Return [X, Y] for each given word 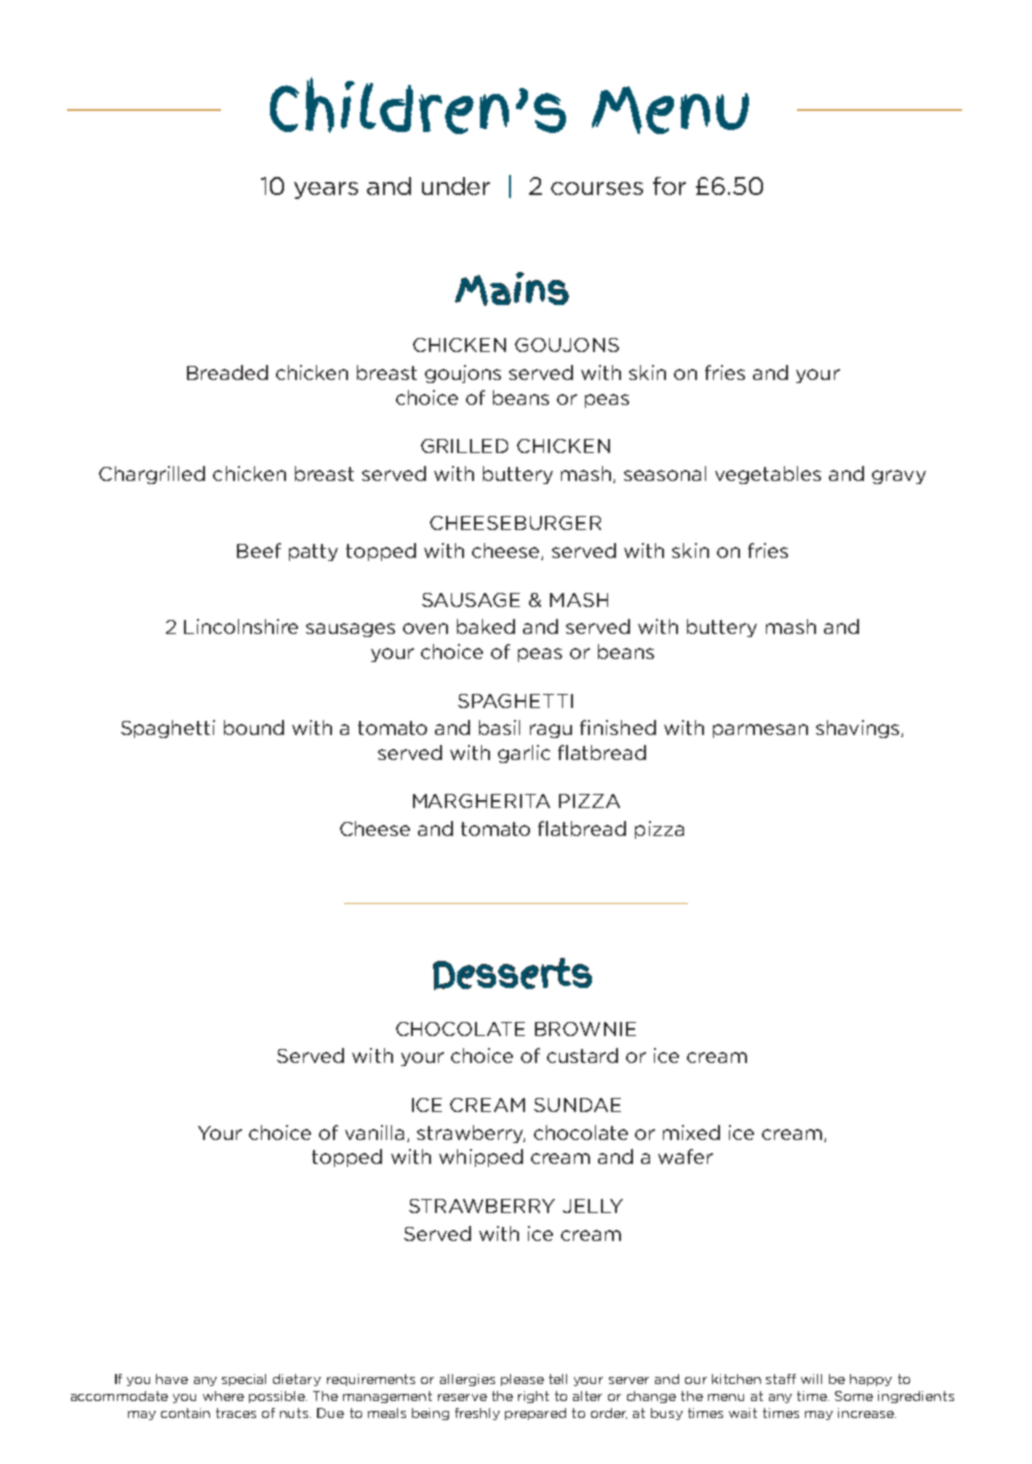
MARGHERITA [481, 801]
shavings [859, 729]
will [811, 1379]
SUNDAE [577, 1105]
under [456, 186]
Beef [259, 550]
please [522, 1380]
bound [254, 727]
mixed [691, 1132]
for [669, 186]
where [223, 1396]
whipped [481, 1158]
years [326, 190]
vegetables [768, 475]
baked [486, 626]
